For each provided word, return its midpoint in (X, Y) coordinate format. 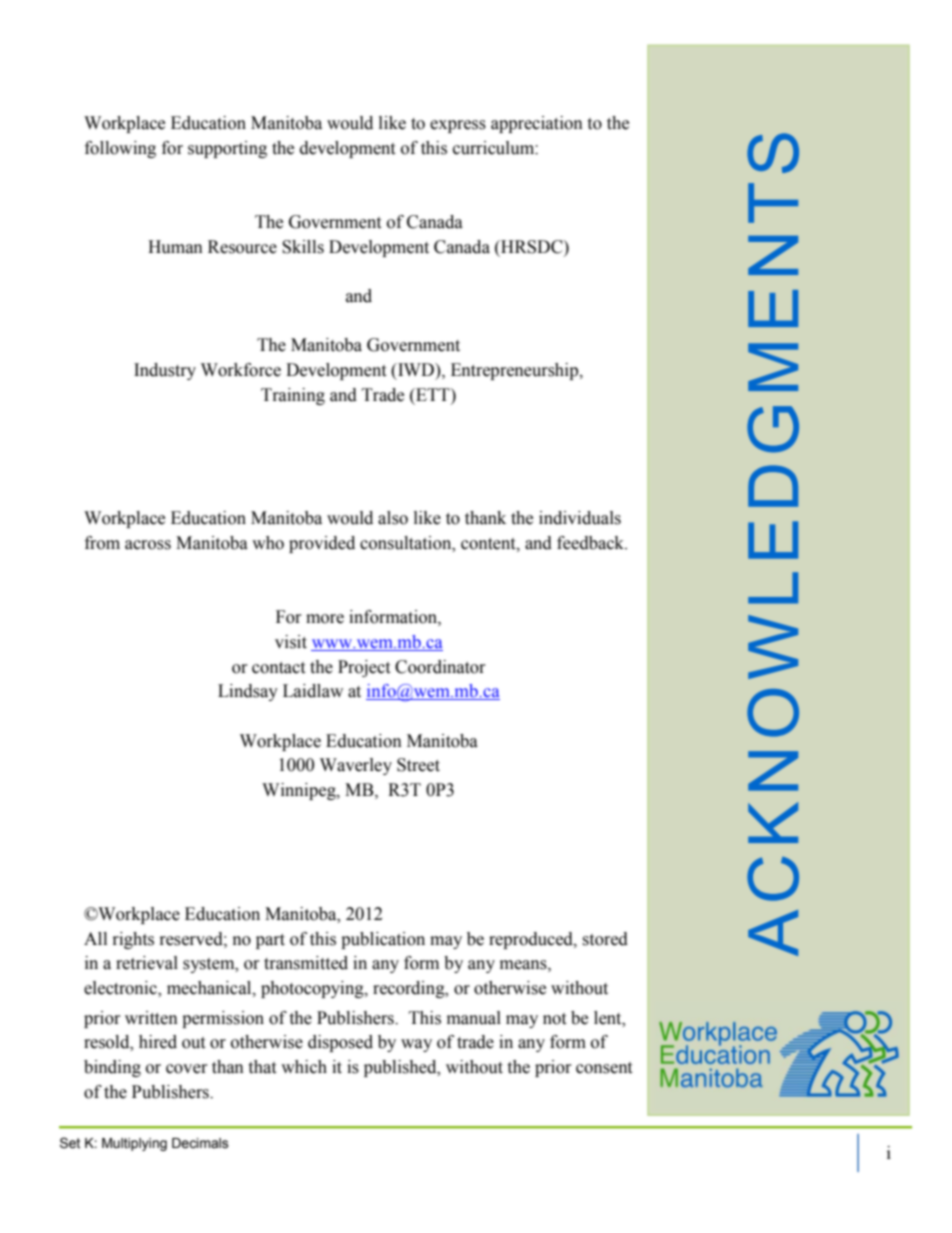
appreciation (537, 124)
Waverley (356, 766)
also (393, 518)
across (148, 545)
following (120, 149)
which (304, 1067)
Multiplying (134, 1144)
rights (133, 940)
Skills (303, 247)
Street (418, 765)
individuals (580, 518)
